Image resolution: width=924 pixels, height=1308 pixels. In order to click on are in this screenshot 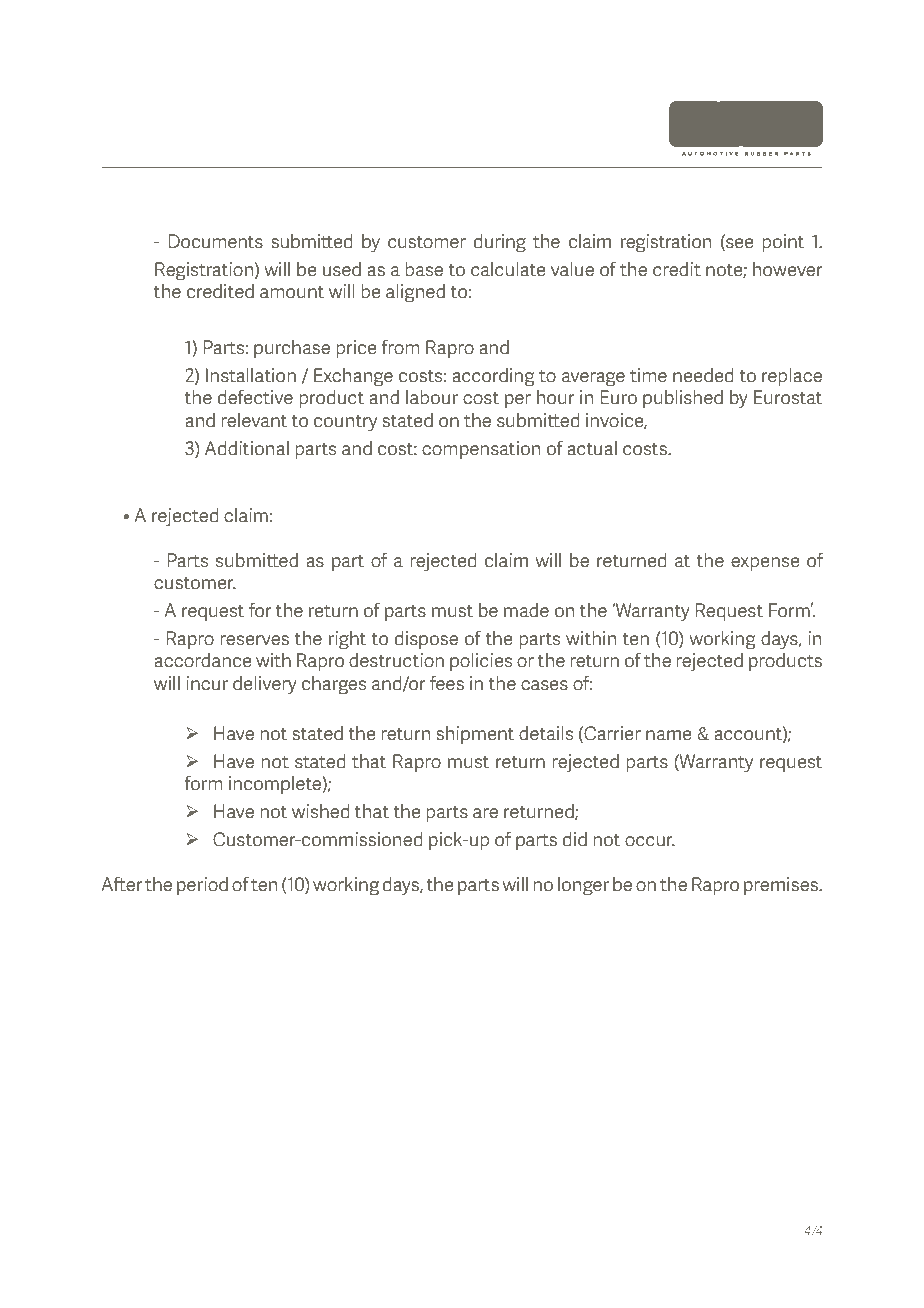, I will do `click(485, 813)`.
